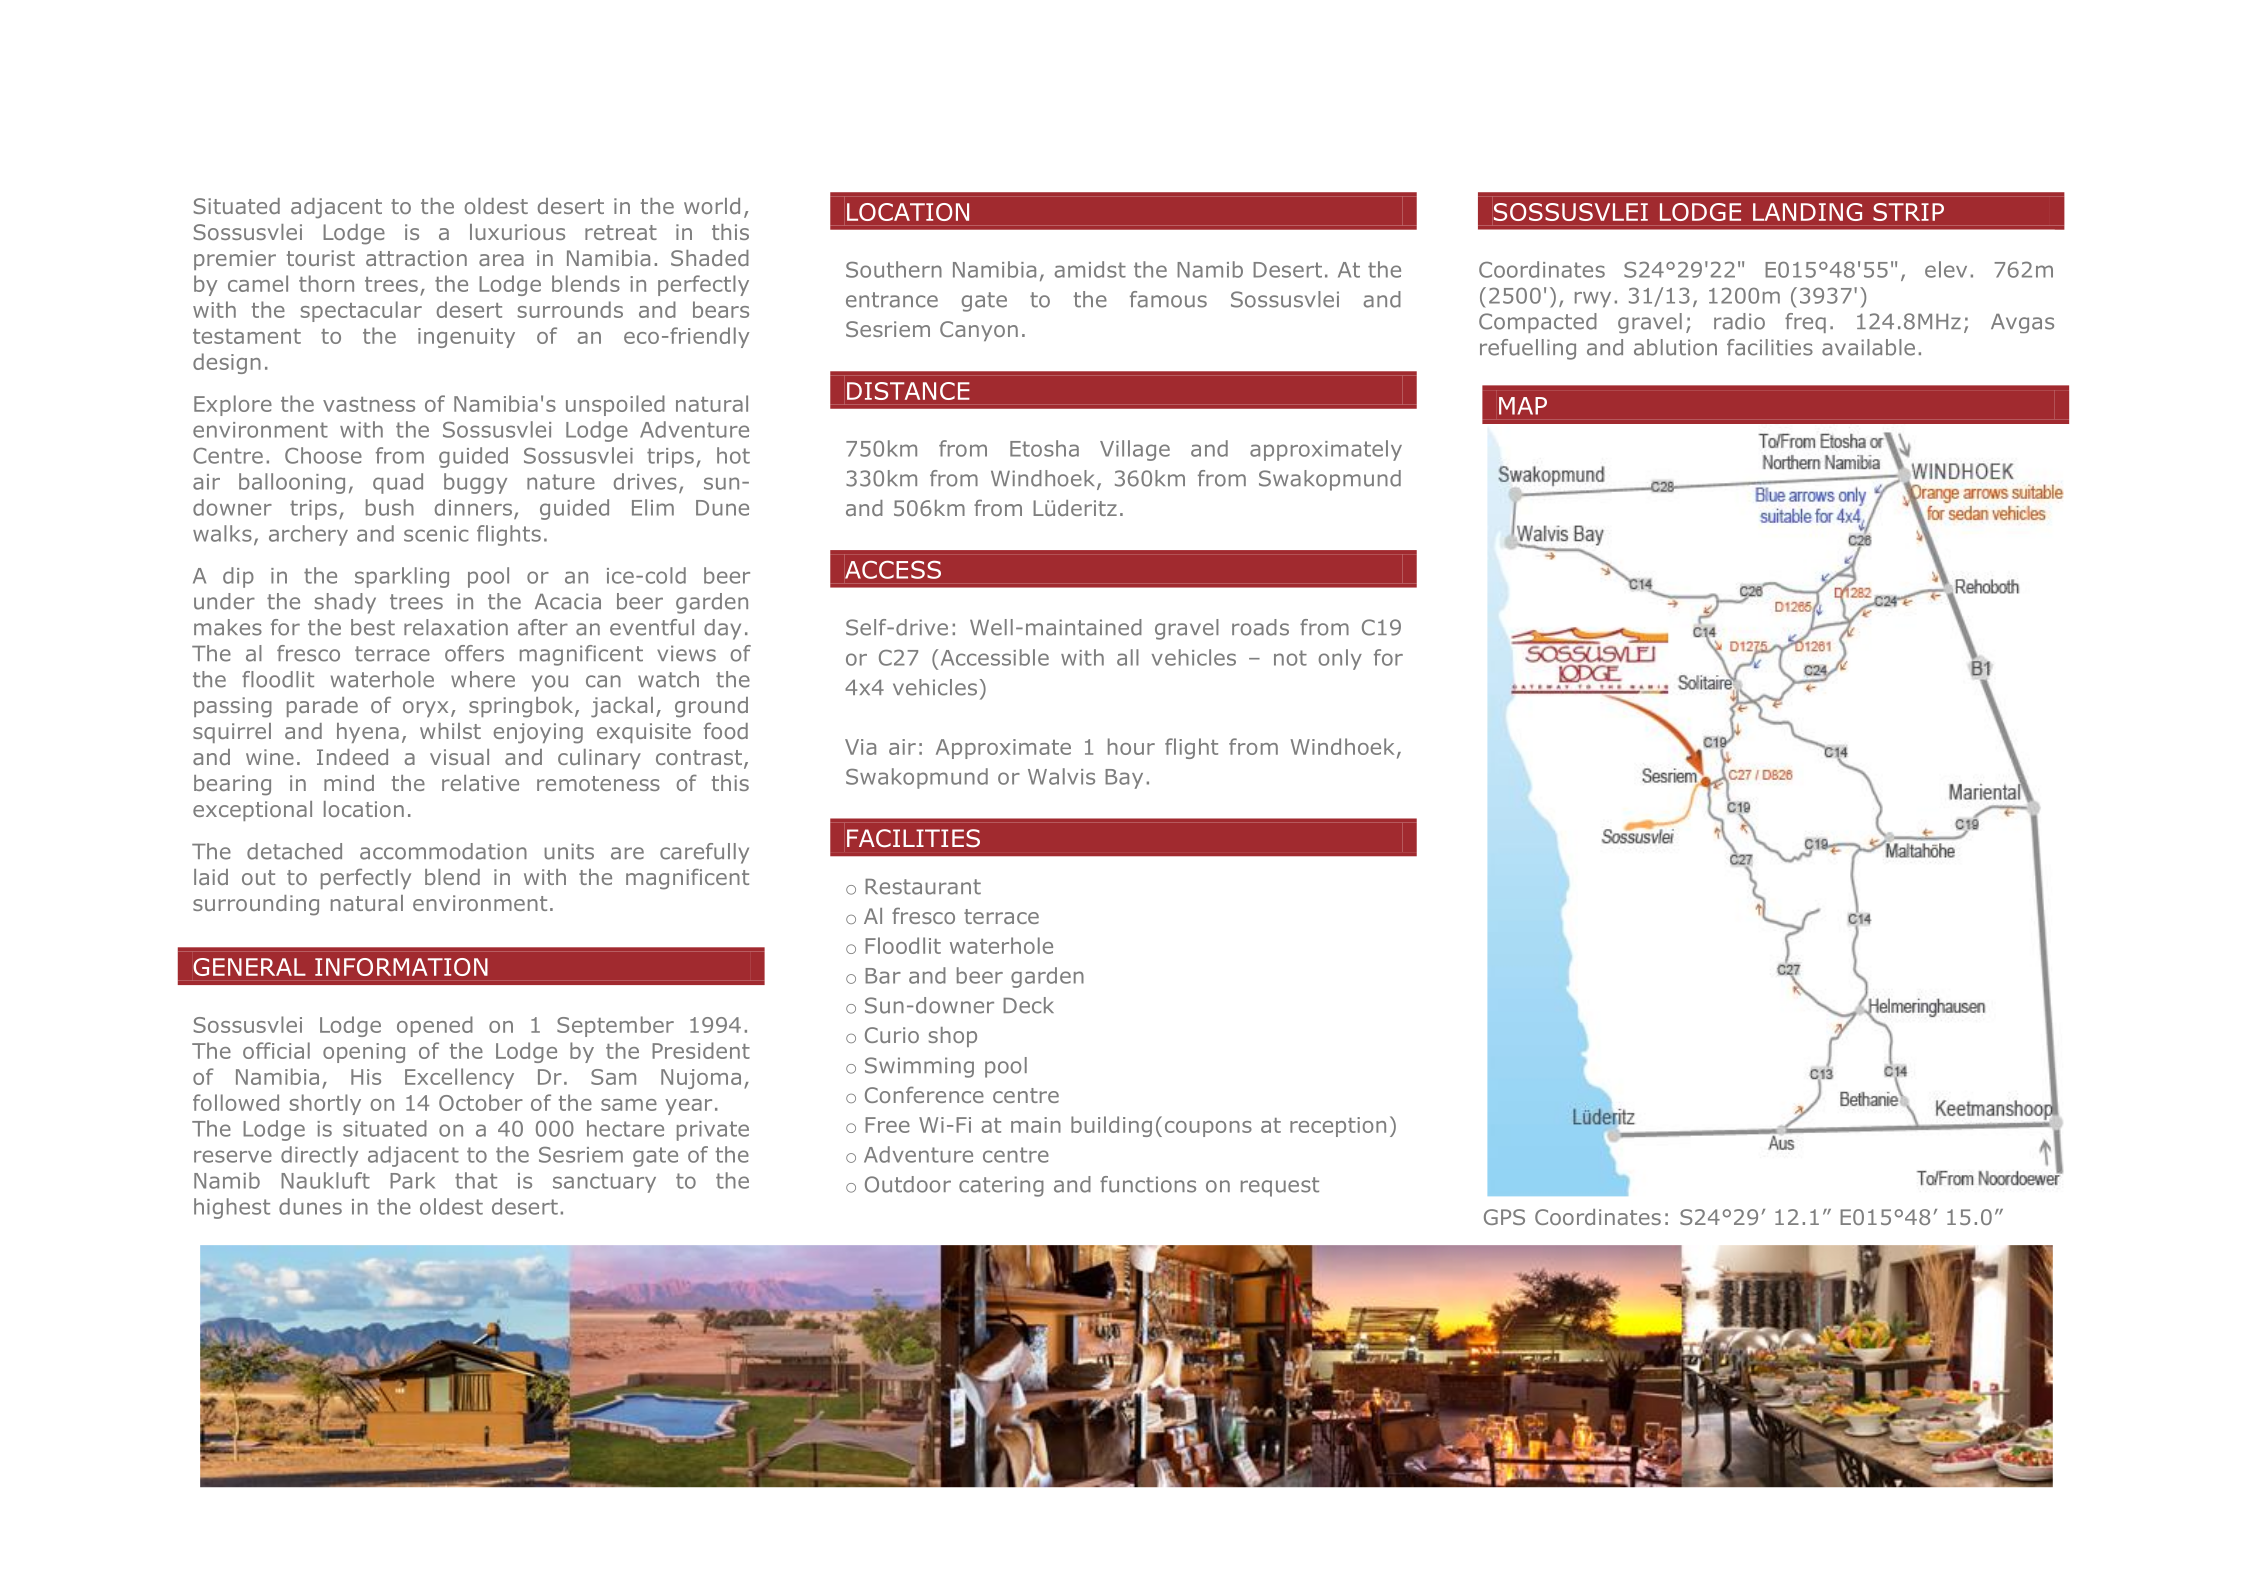  I want to click on functions, so click(1148, 1184).
